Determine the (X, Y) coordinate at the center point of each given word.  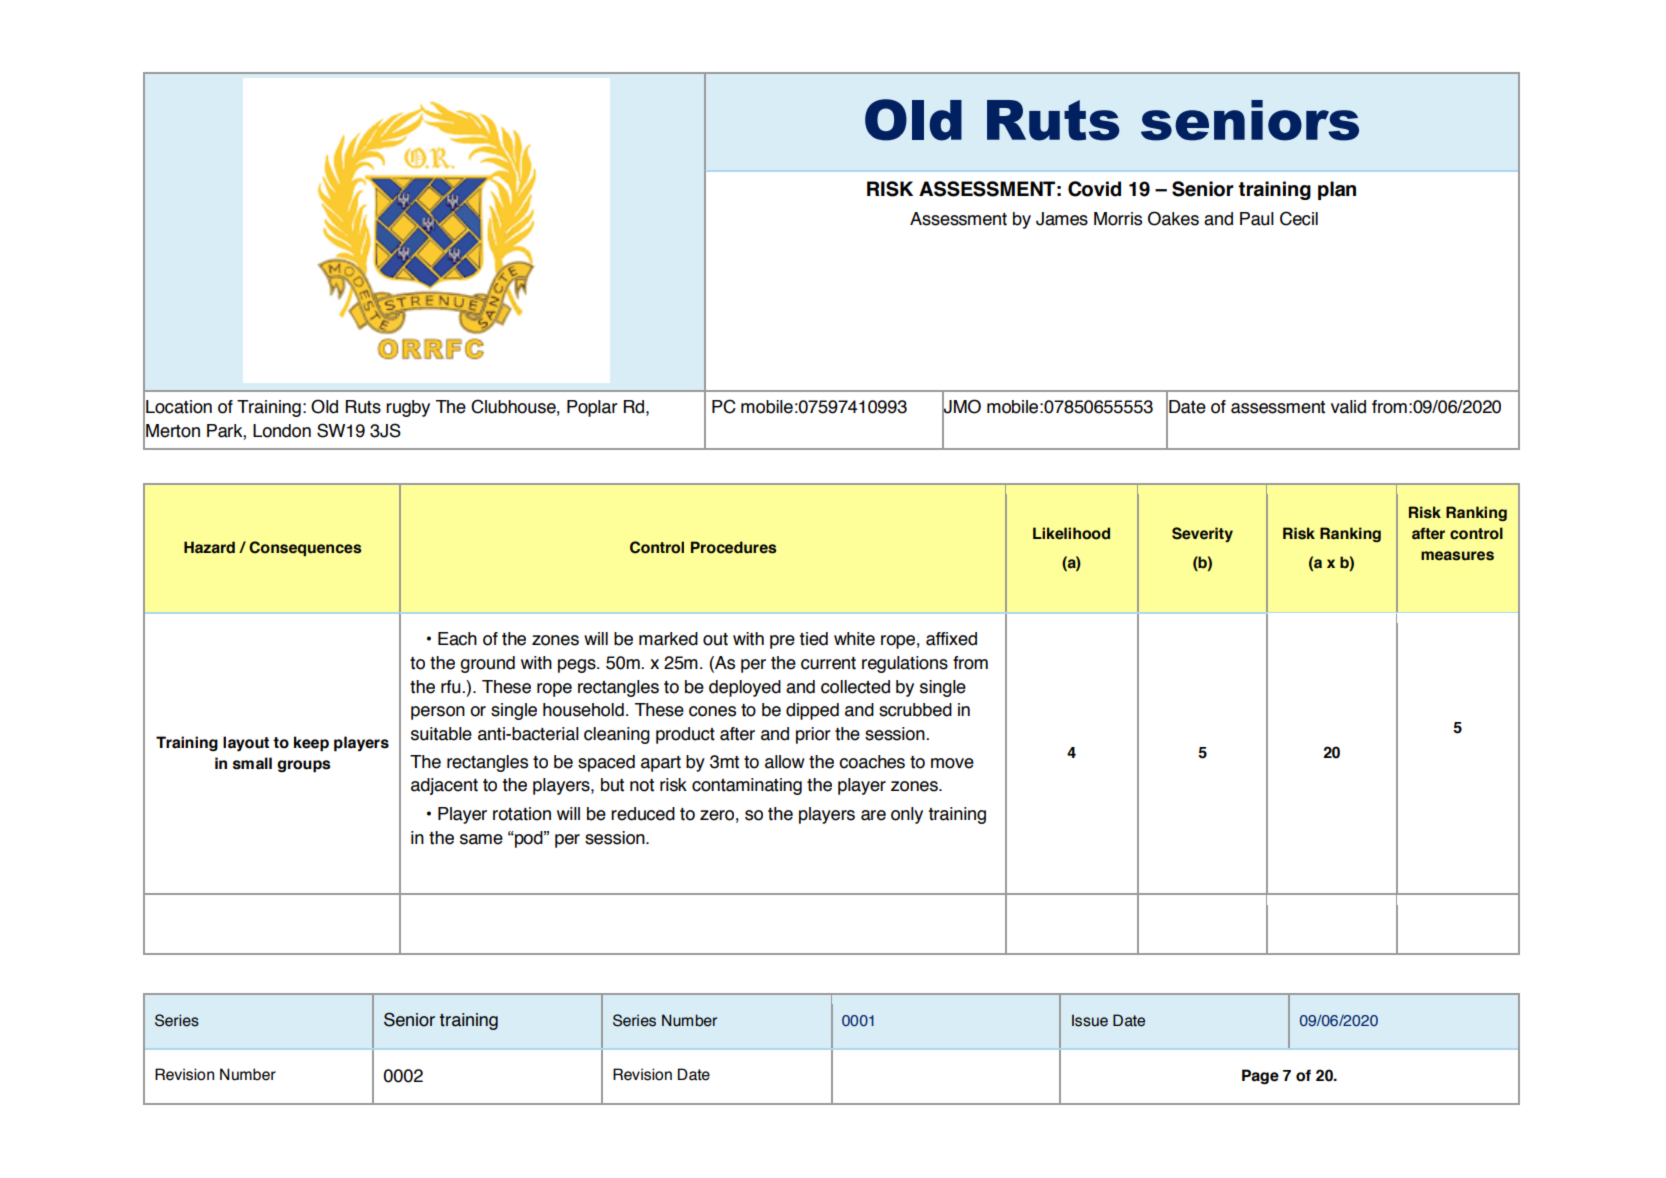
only (907, 815)
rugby (408, 408)
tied (813, 639)
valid (1348, 407)
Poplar (592, 408)
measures (1457, 556)
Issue (1090, 1020)
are (873, 815)
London (282, 431)
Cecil (1299, 218)
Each (457, 639)
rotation (522, 814)
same (481, 839)
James (1062, 219)
